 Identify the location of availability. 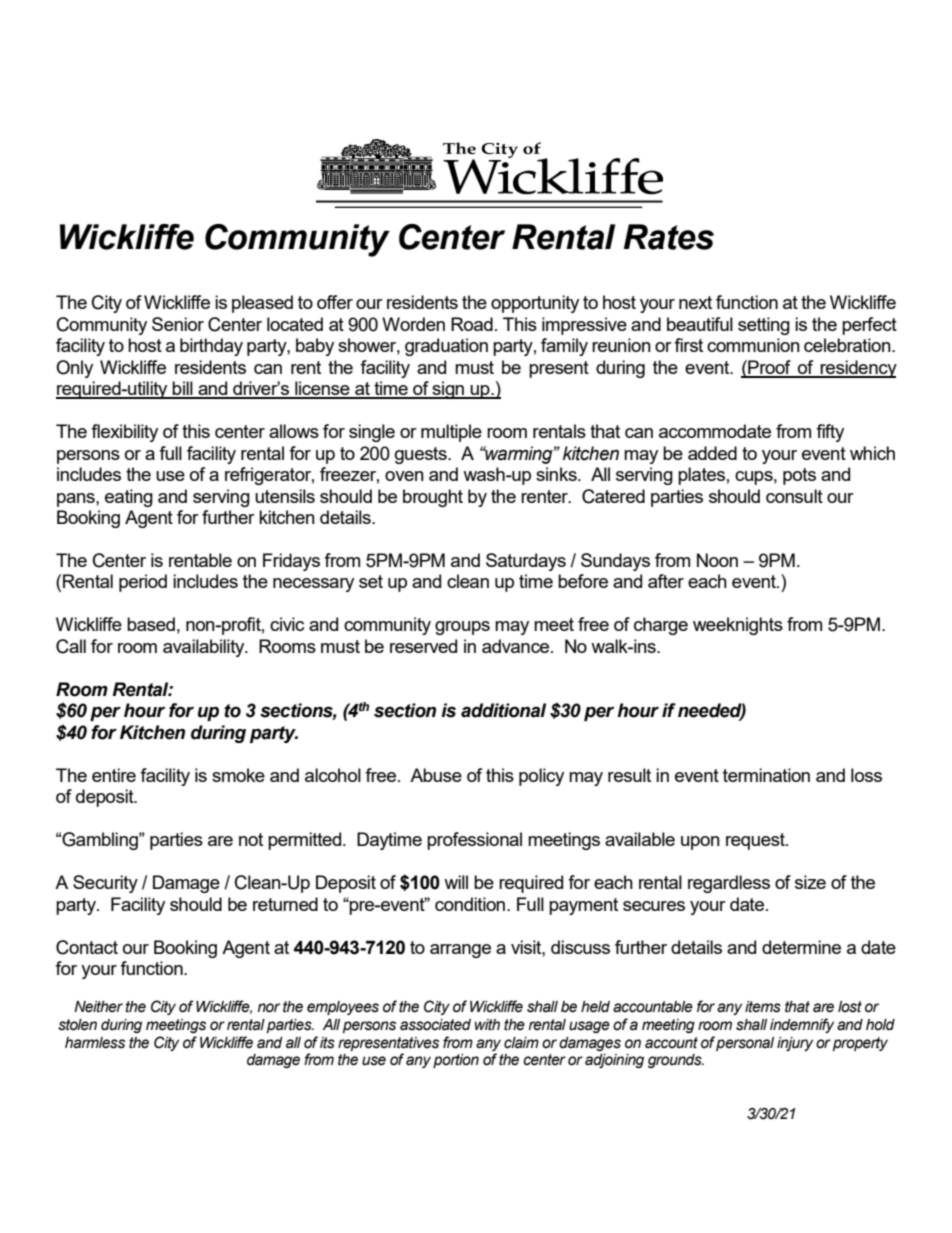
(205, 648).
